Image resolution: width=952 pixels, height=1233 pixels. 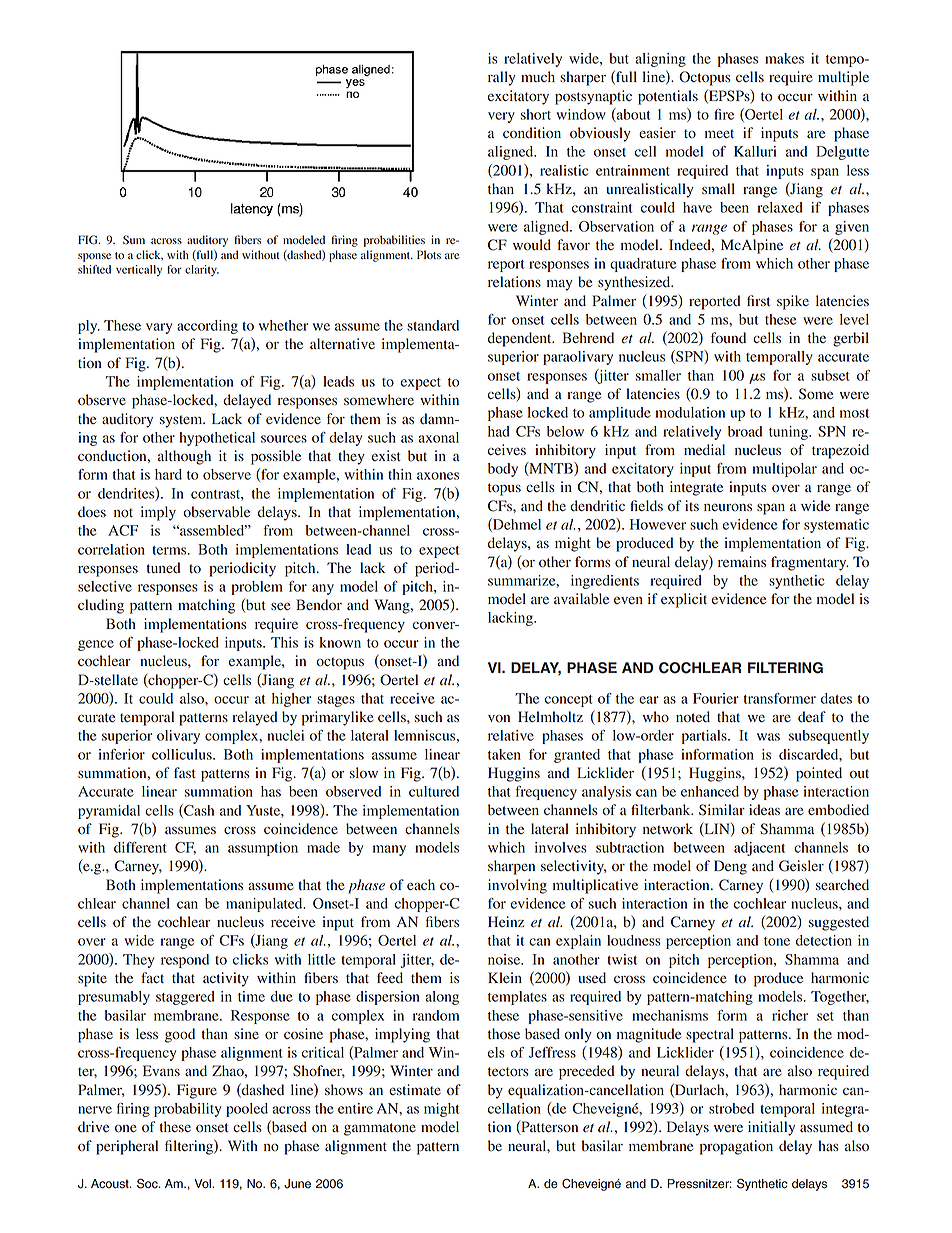 What do you see at coordinates (784, 58) in the document?
I see `makes` at bounding box center [784, 58].
